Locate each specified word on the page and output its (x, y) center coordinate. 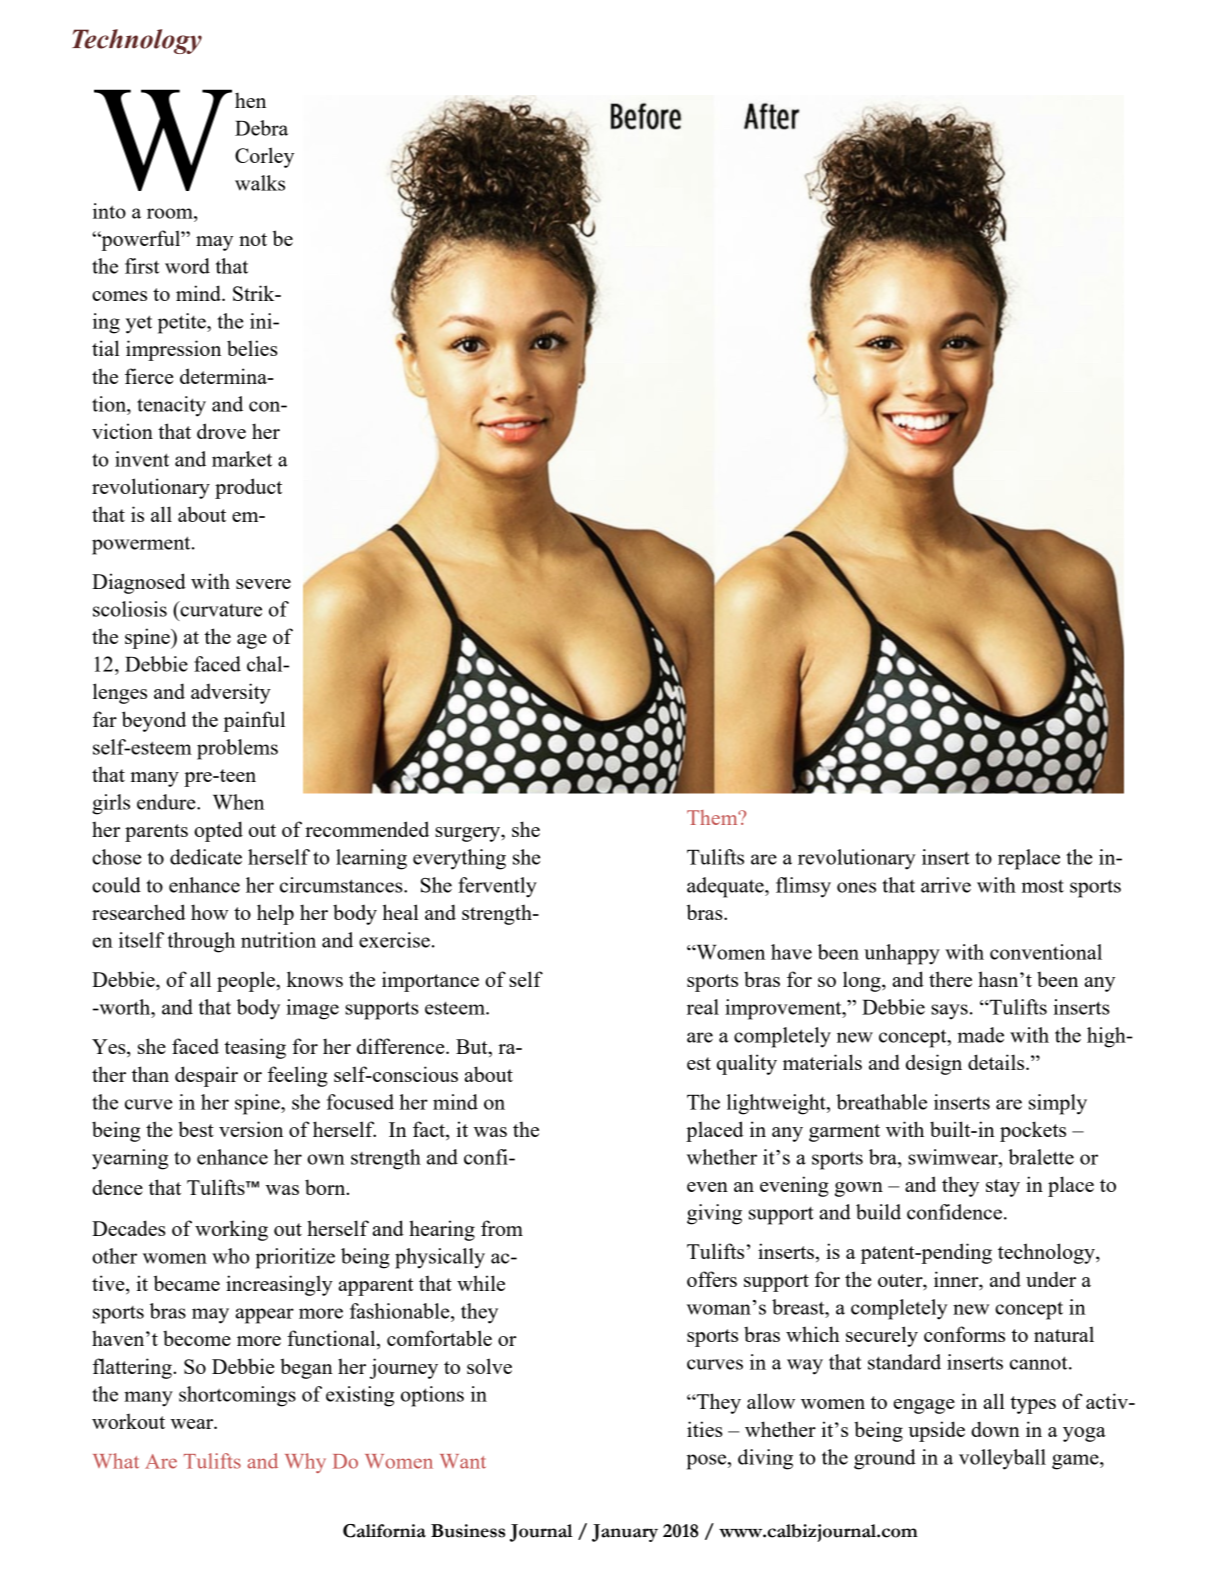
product (248, 488)
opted (218, 831)
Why (305, 1463)
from (502, 1228)
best (196, 1129)
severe (263, 584)
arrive (946, 885)
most (1043, 886)
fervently (497, 887)
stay (1003, 1188)
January (625, 1533)
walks (260, 183)
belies (252, 348)
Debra (261, 128)
